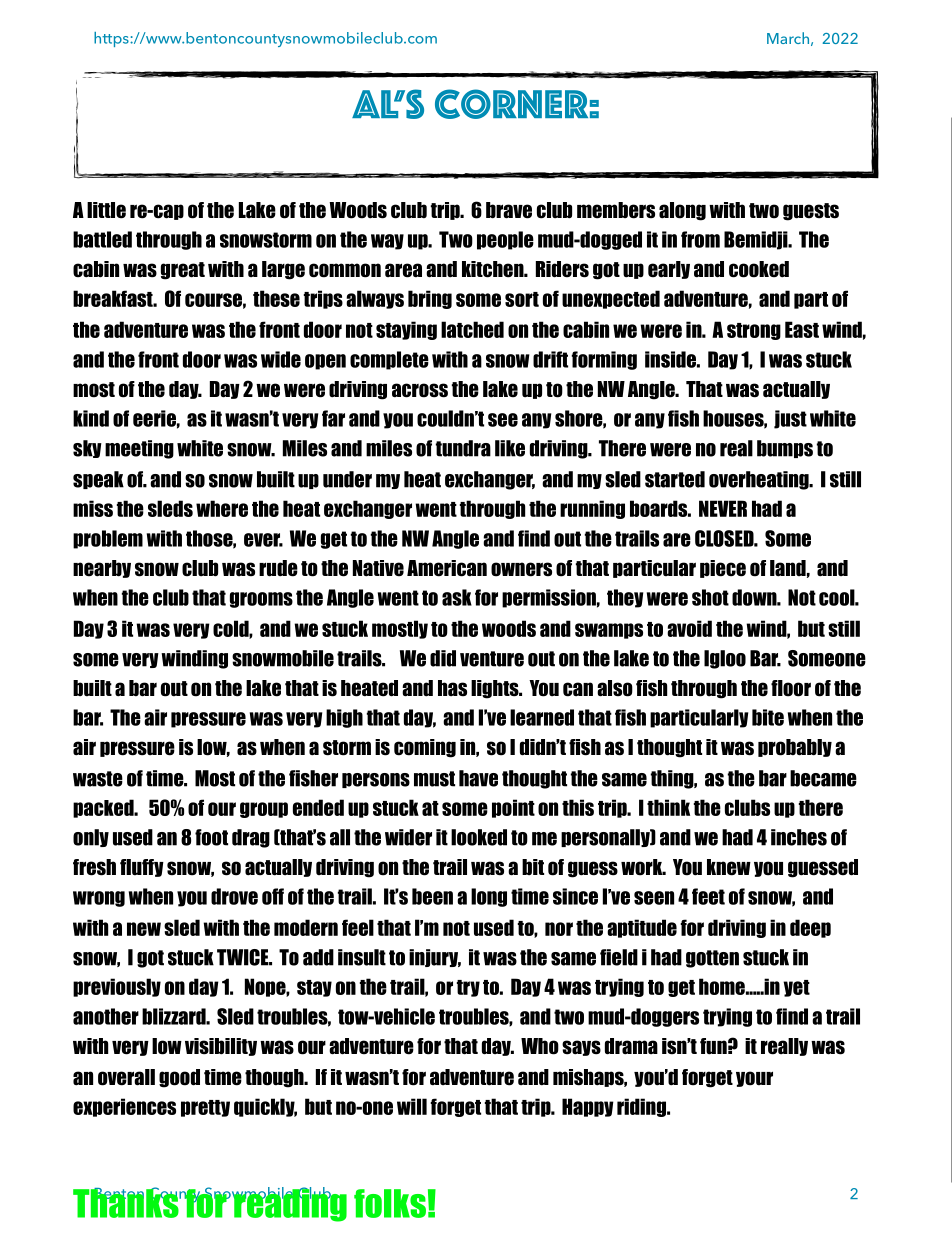 Image resolution: width=952 pixels, height=1233 pixels. What do you see at coordinates (790, 419) in the screenshot?
I see `just` at bounding box center [790, 419].
